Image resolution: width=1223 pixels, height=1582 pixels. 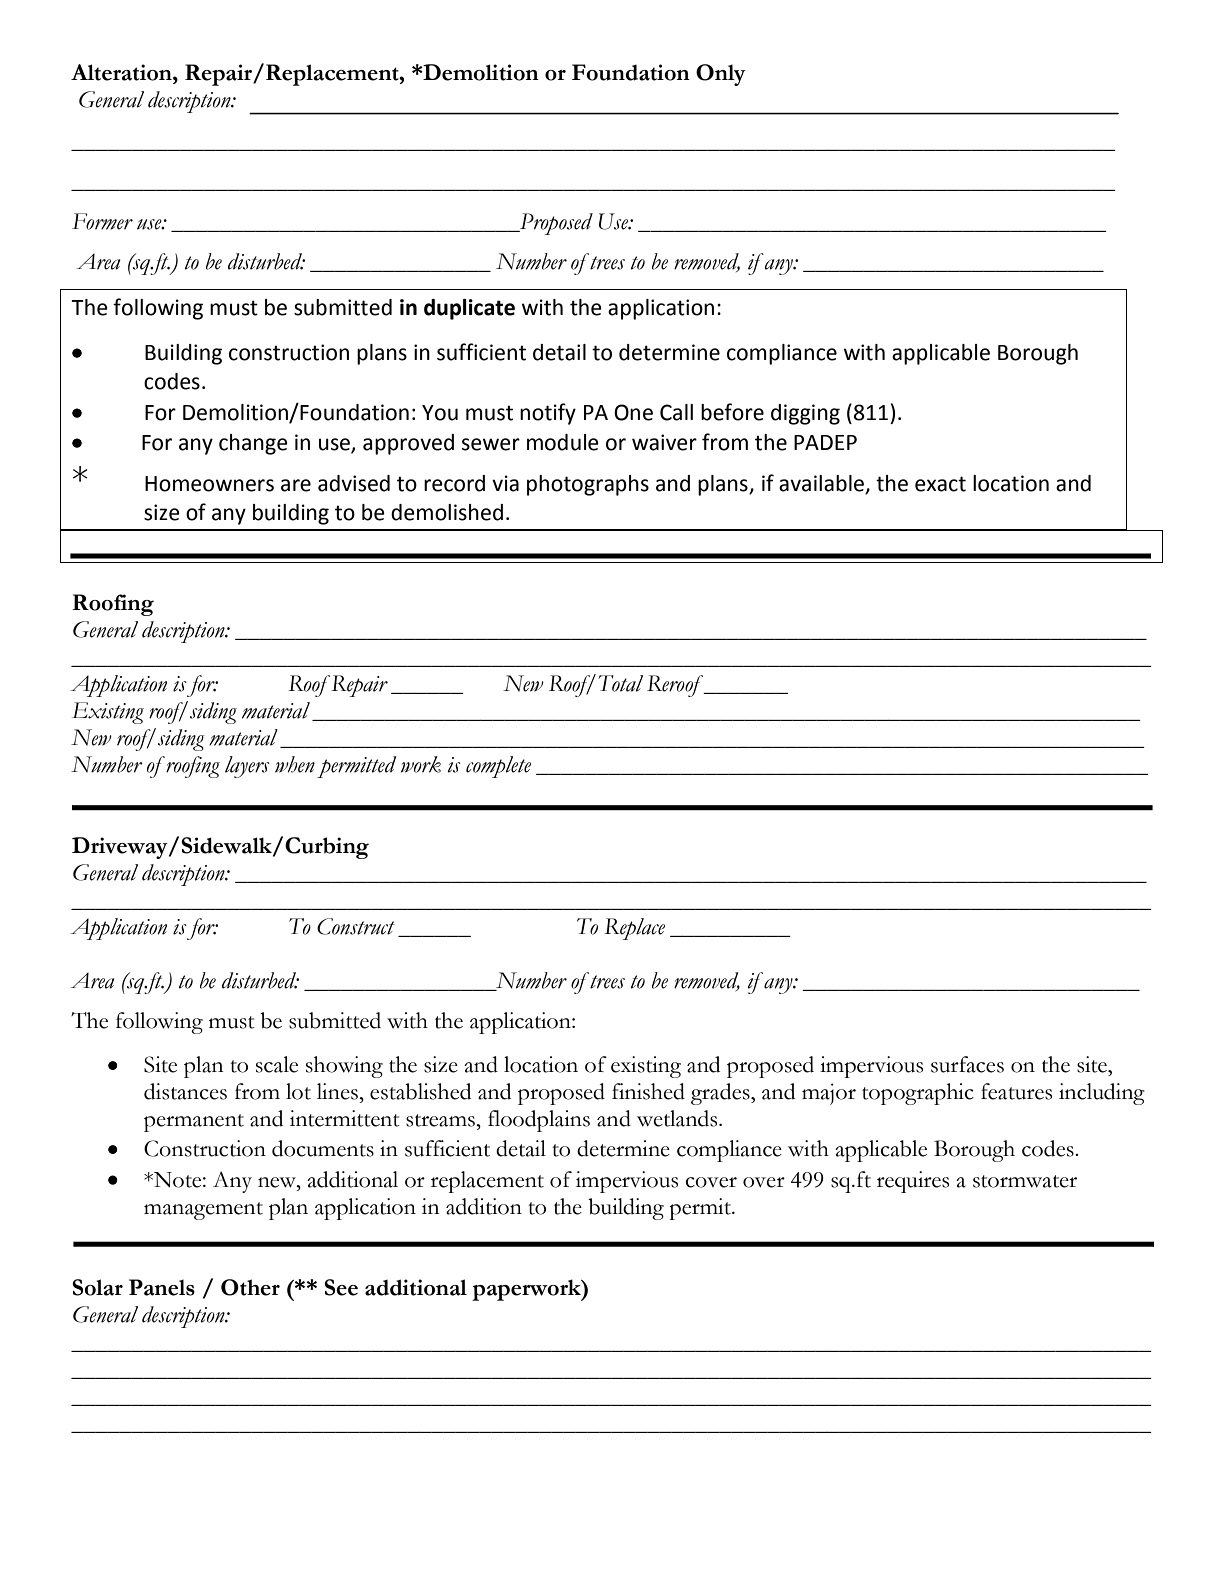 What do you see at coordinates (967, 1064) in the image?
I see `surfaces` at bounding box center [967, 1064].
